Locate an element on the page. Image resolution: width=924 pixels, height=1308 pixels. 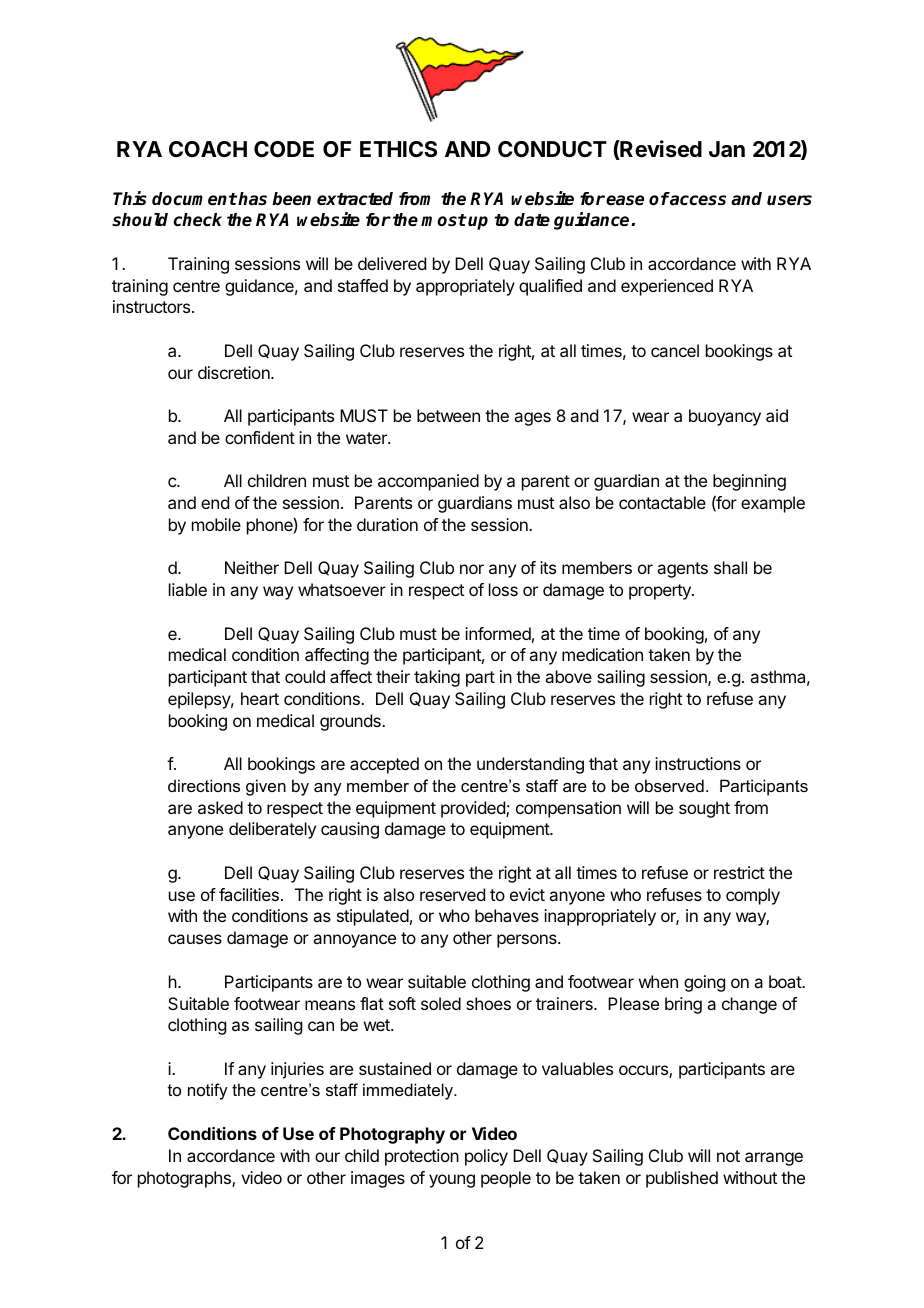
buoyancy is located at coordinates (725, 417).
